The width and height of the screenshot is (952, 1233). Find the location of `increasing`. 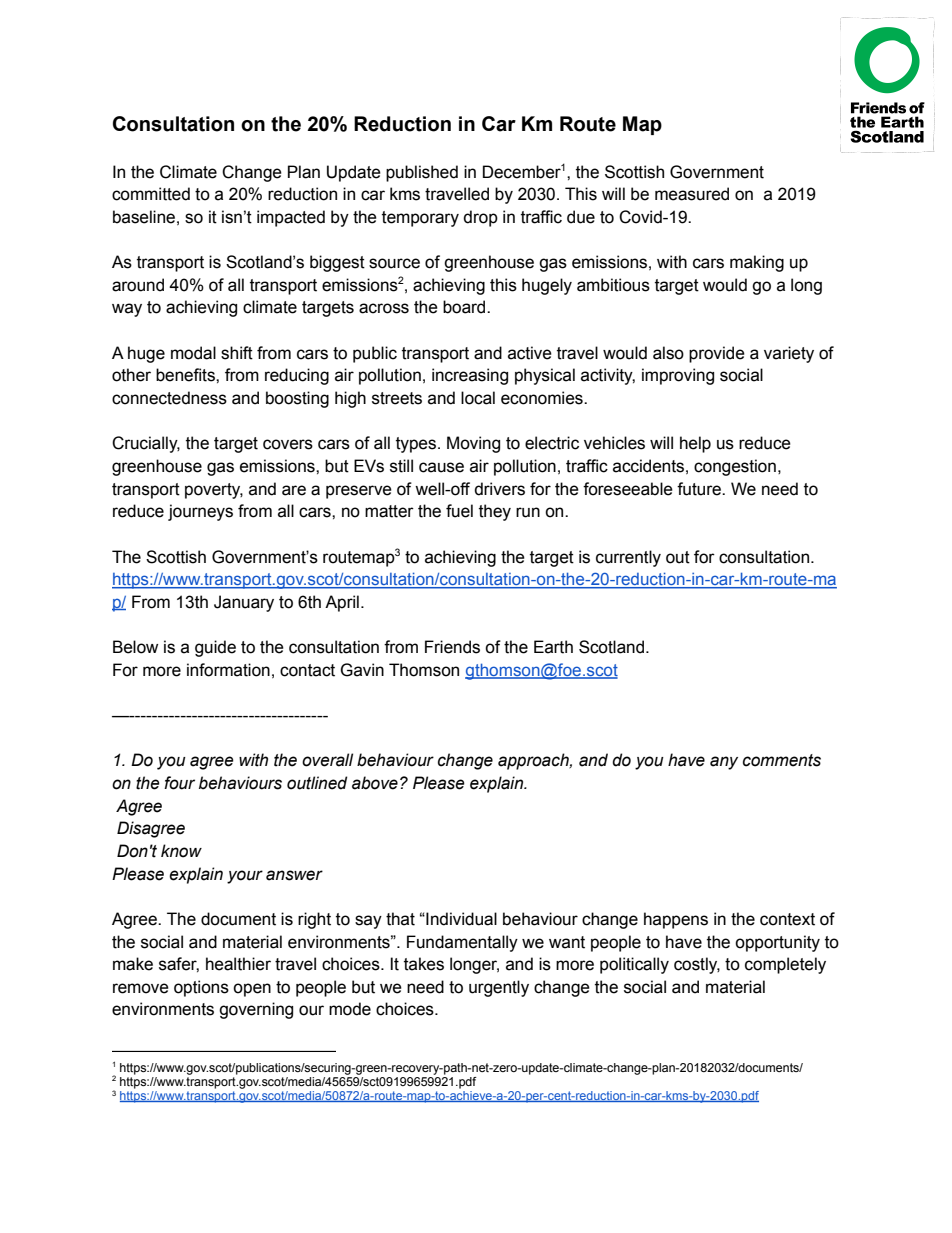

increasing is located at coordinates (470, 376).
